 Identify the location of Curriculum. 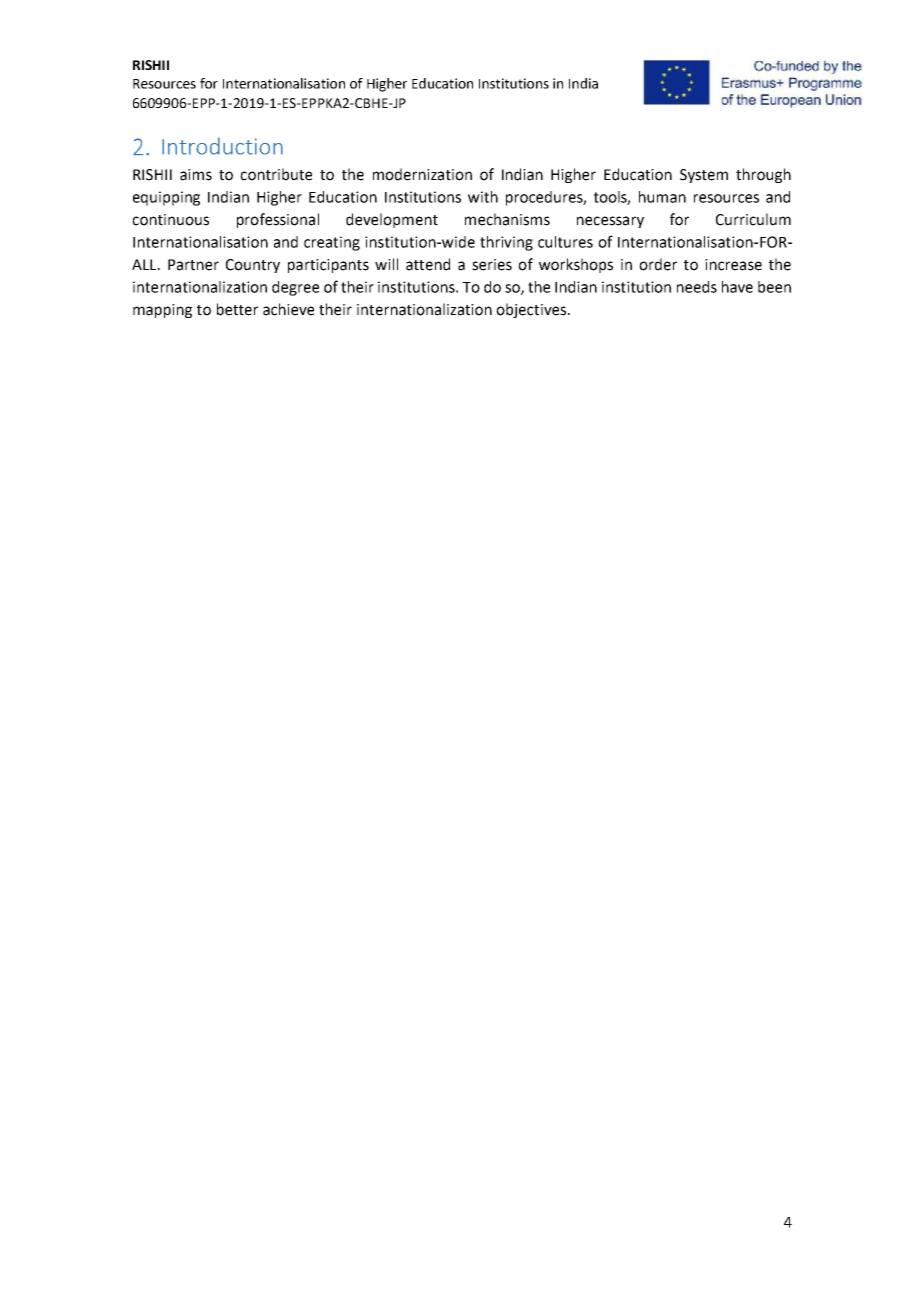
(753, 219).
